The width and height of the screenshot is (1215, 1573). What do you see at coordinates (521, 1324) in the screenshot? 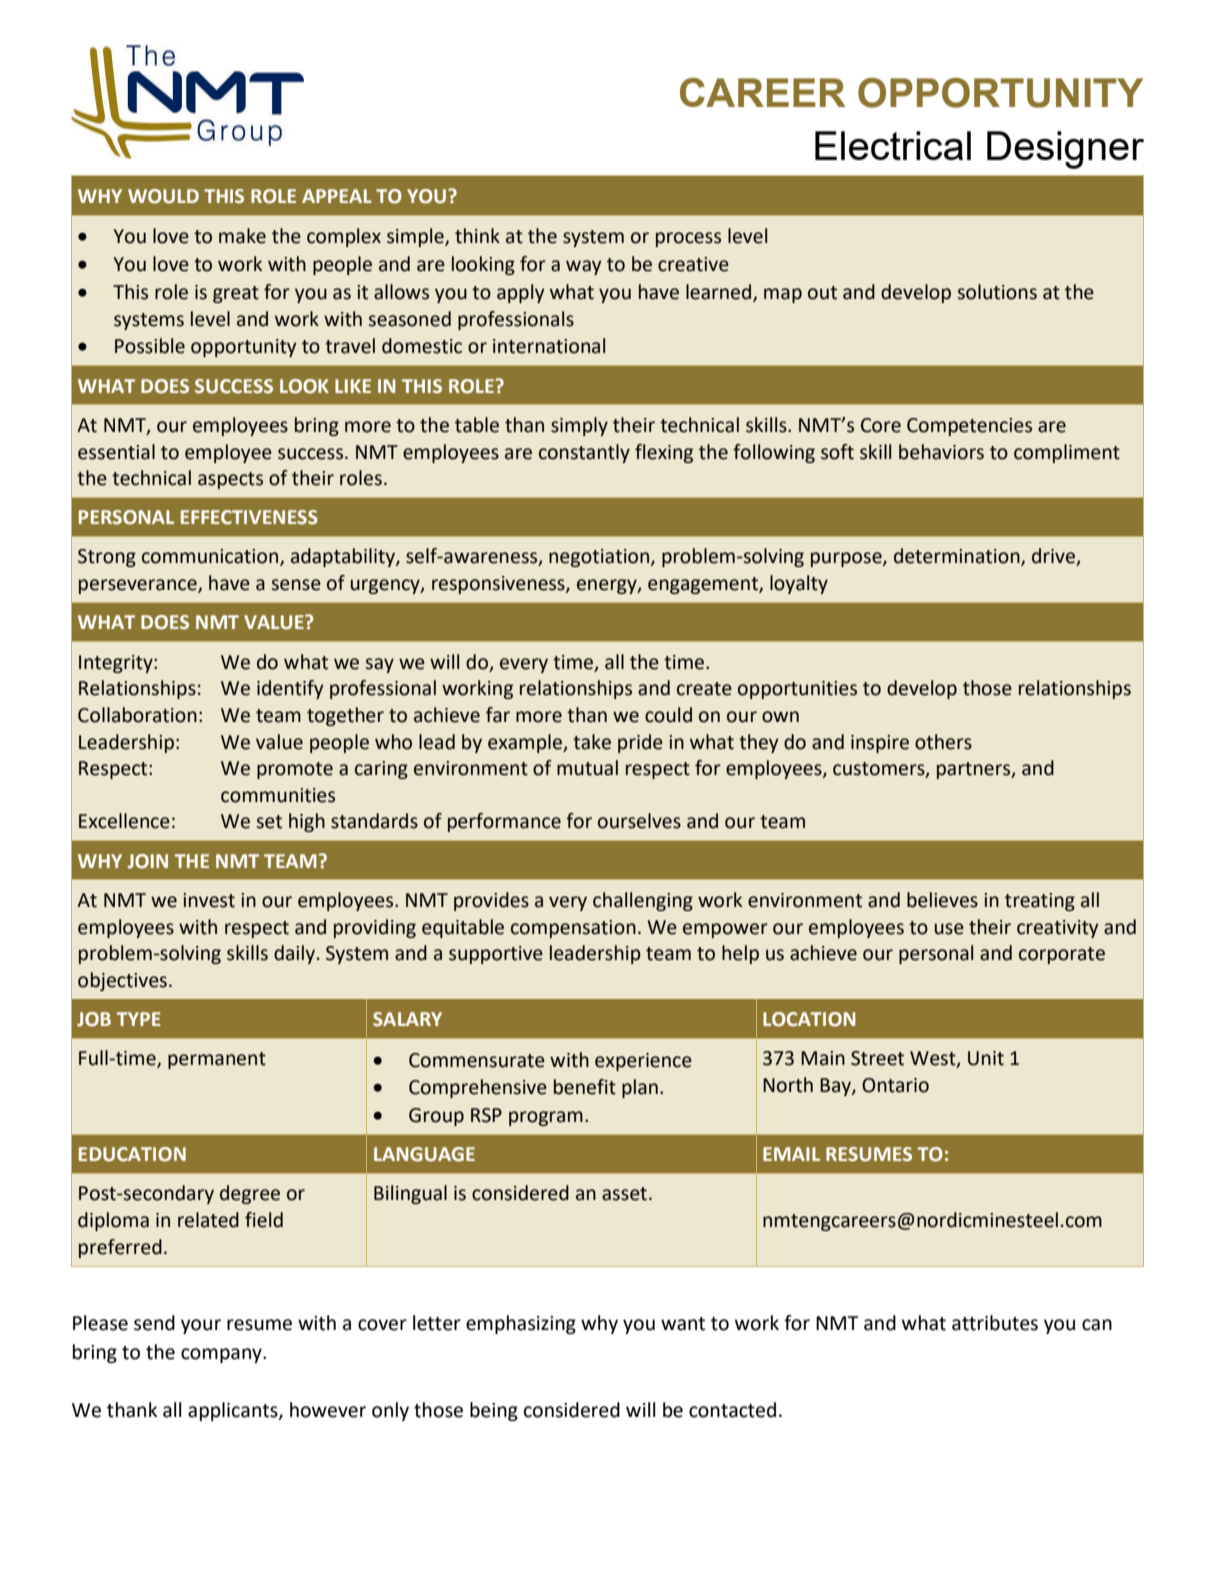
I see `emphasizing` at bounding box center [521, 1324].
